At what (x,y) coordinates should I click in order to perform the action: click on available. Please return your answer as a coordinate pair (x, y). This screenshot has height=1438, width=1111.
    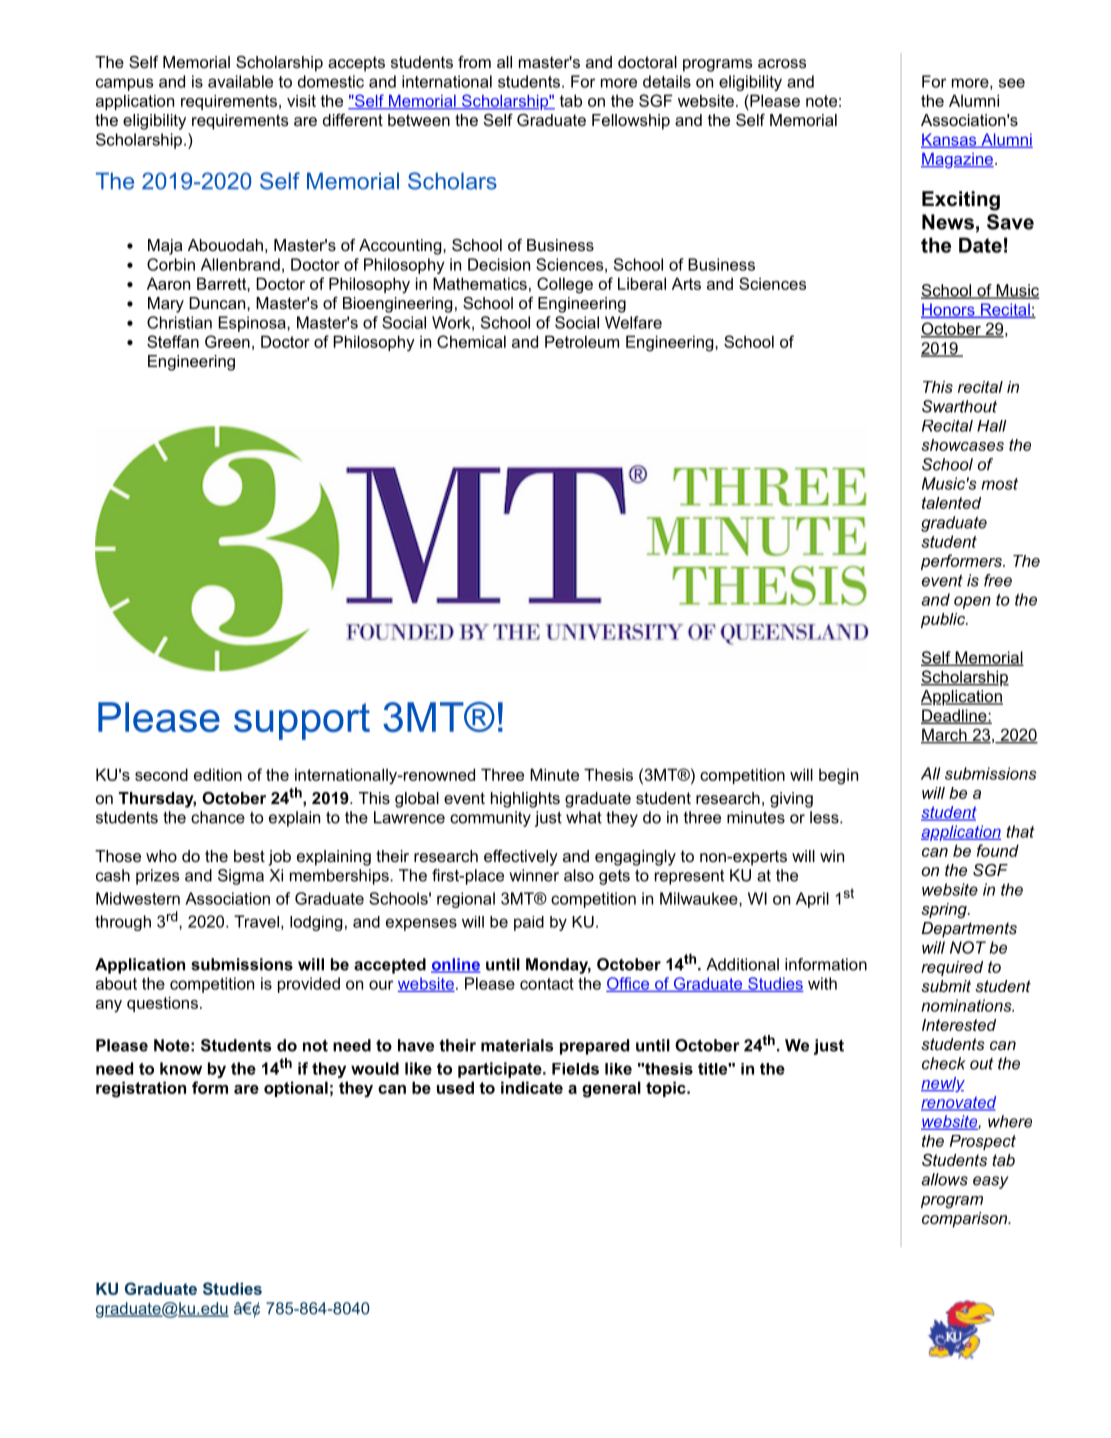
    Looking at the image, I should click on (240, 81).
